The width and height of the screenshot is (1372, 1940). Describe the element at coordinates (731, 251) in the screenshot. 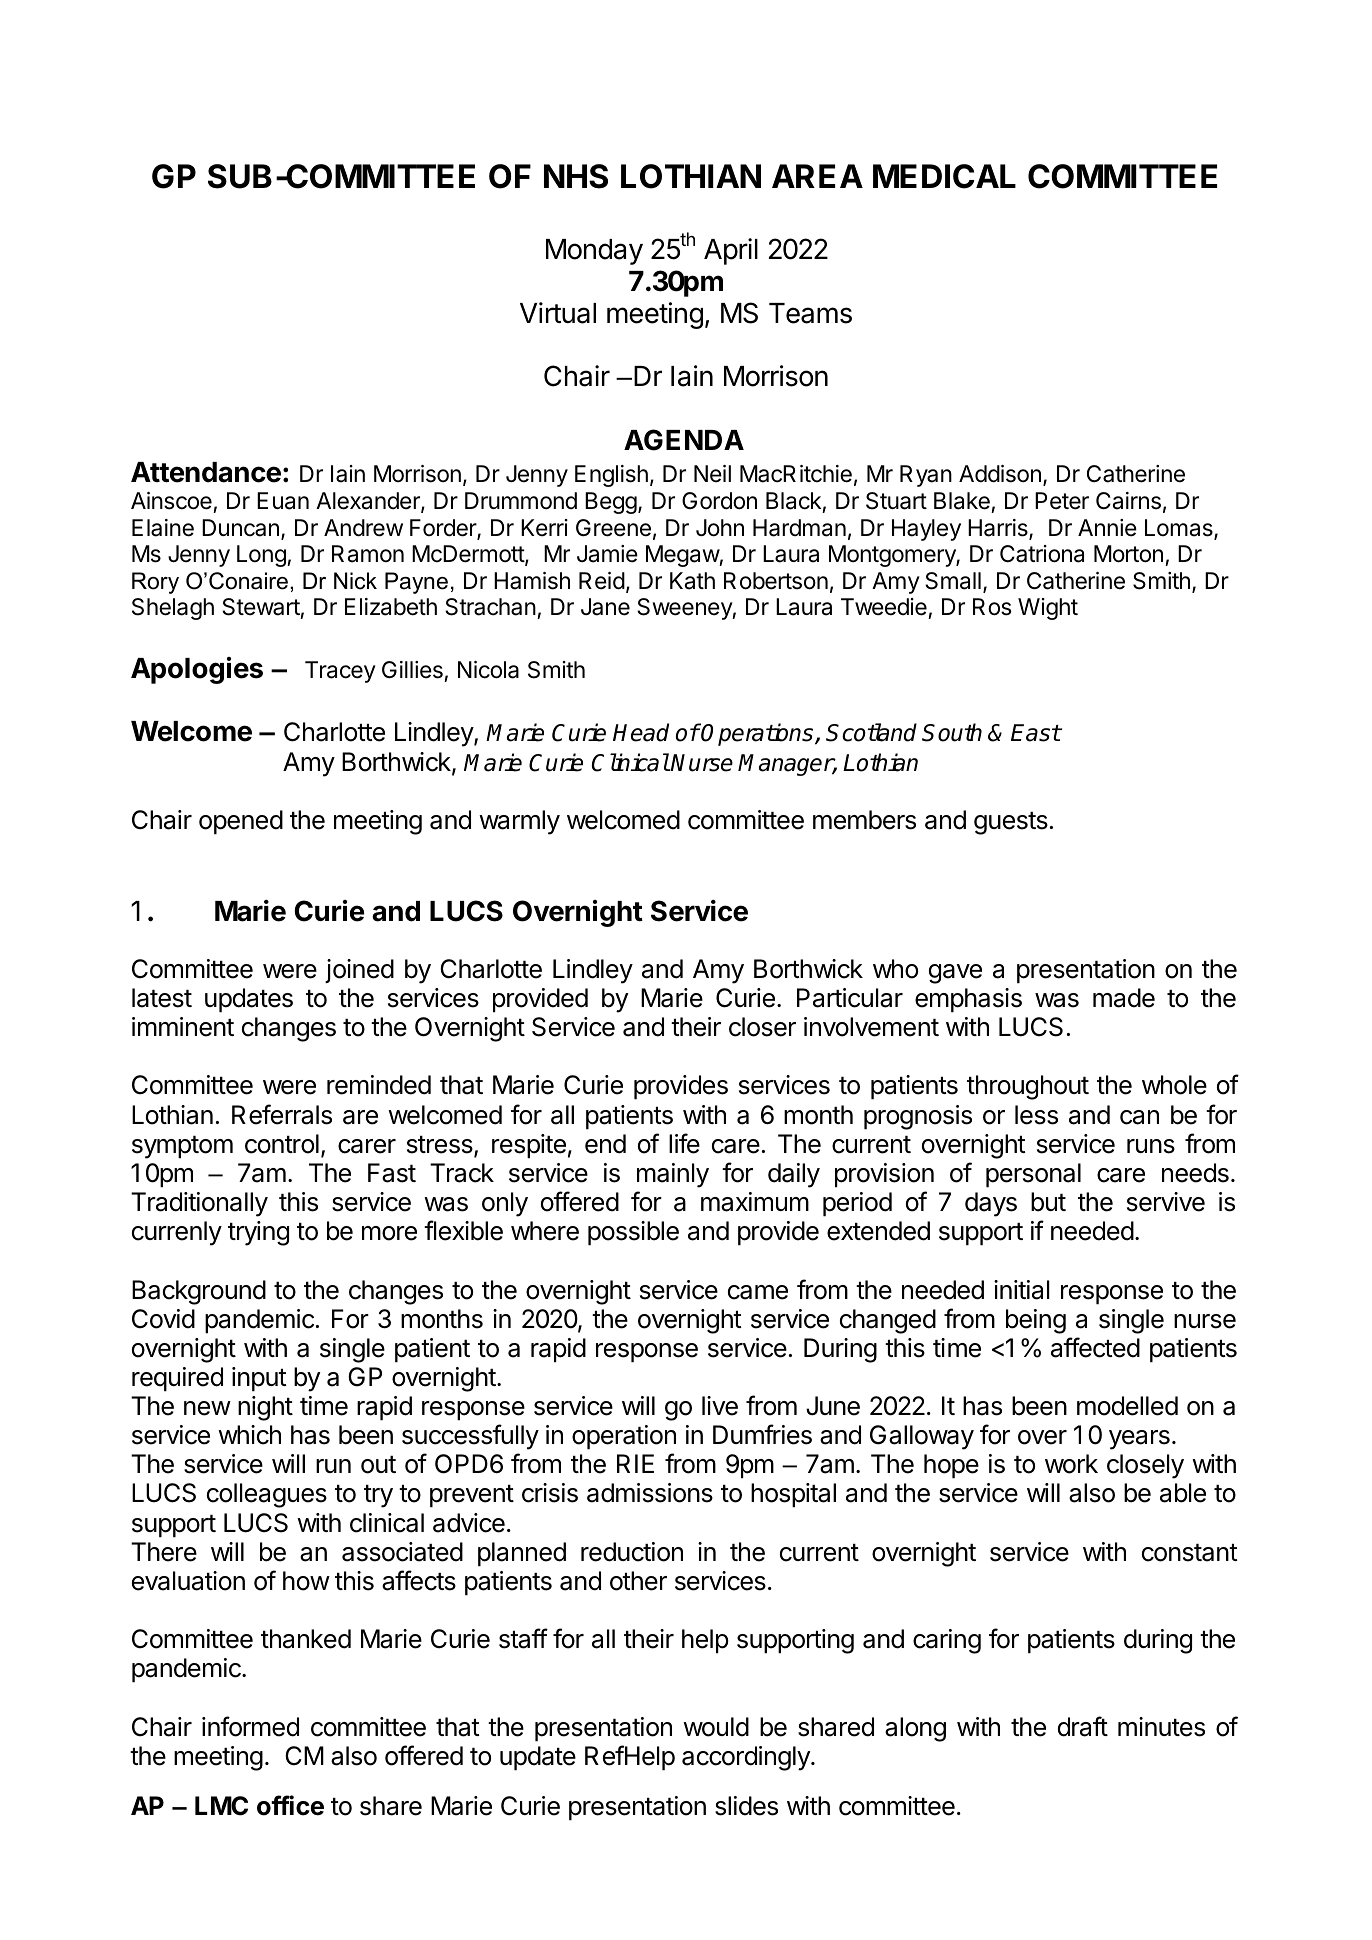

I see `April` at that location.
